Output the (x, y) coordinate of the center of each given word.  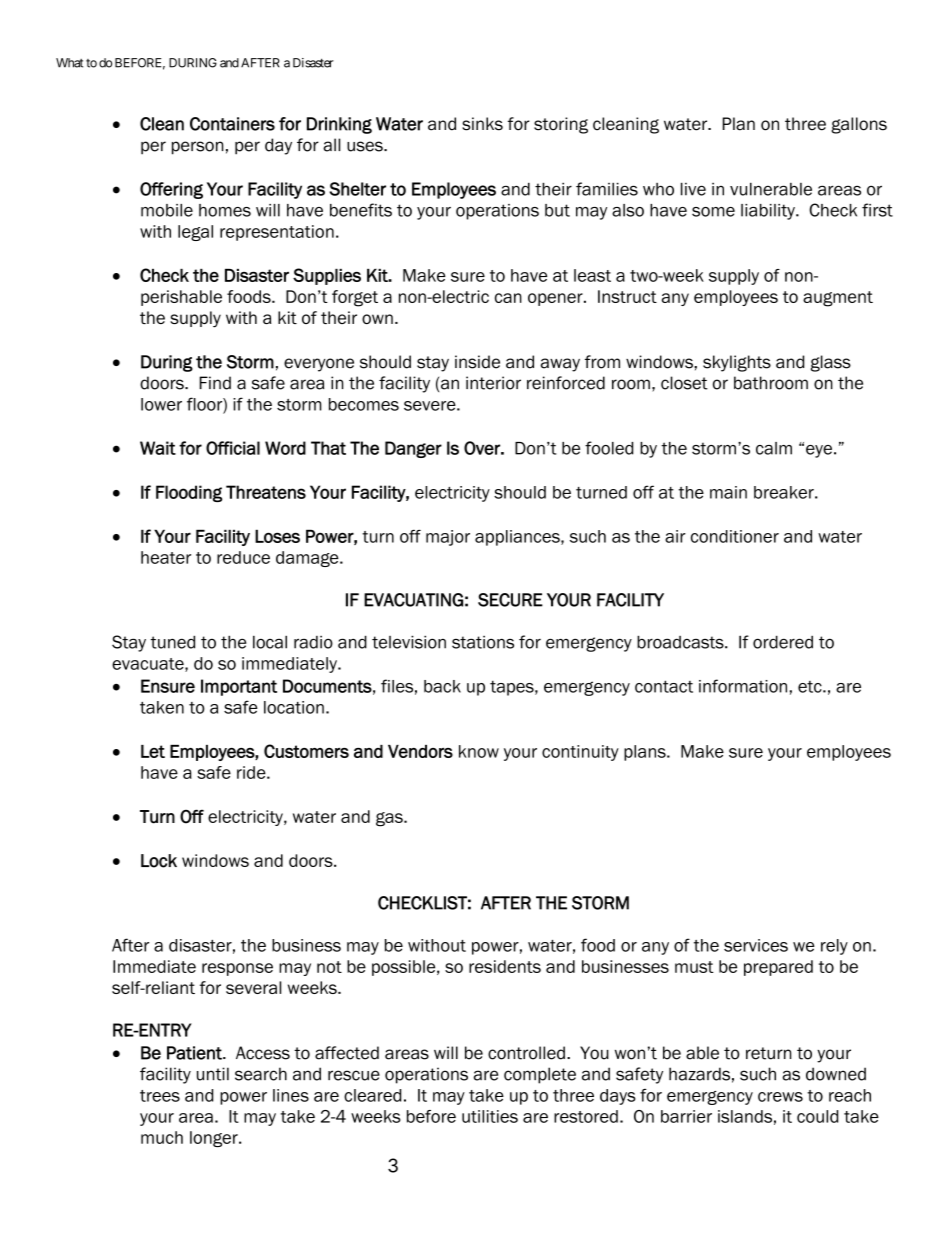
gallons (859, 125)
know (479, 751)
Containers (232, 124)
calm (774, 448)
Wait (158, 448)
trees (160, 1096)
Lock (159, 861)
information (743, 686)
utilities (490, 1116)
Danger (413, 449)
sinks (482, 124)
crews (780, 1097)
